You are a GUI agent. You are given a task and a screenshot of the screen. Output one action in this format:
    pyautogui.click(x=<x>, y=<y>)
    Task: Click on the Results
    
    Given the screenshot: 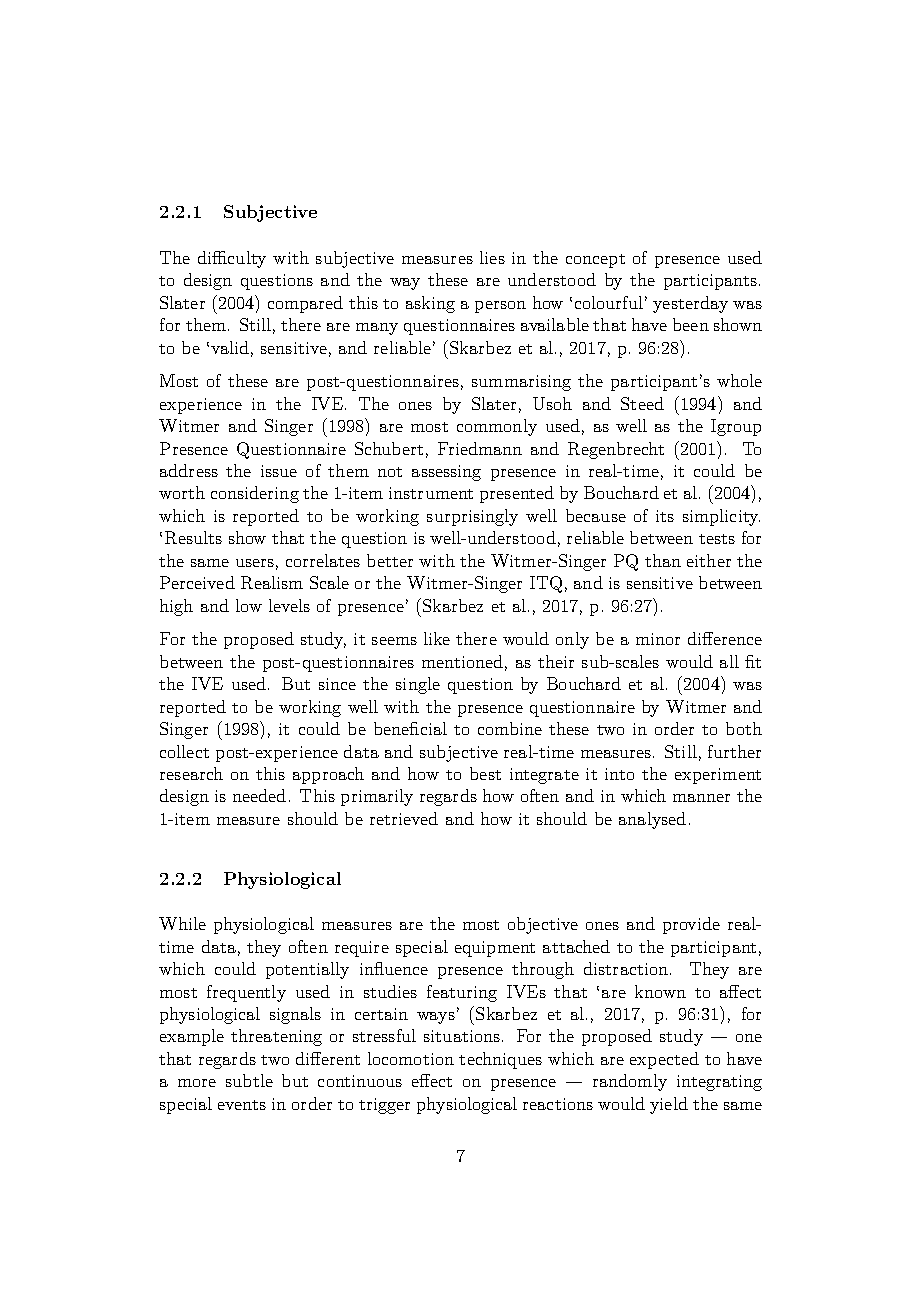 What is the action you would take?
    pyautogui.click(x=193, y=537)
